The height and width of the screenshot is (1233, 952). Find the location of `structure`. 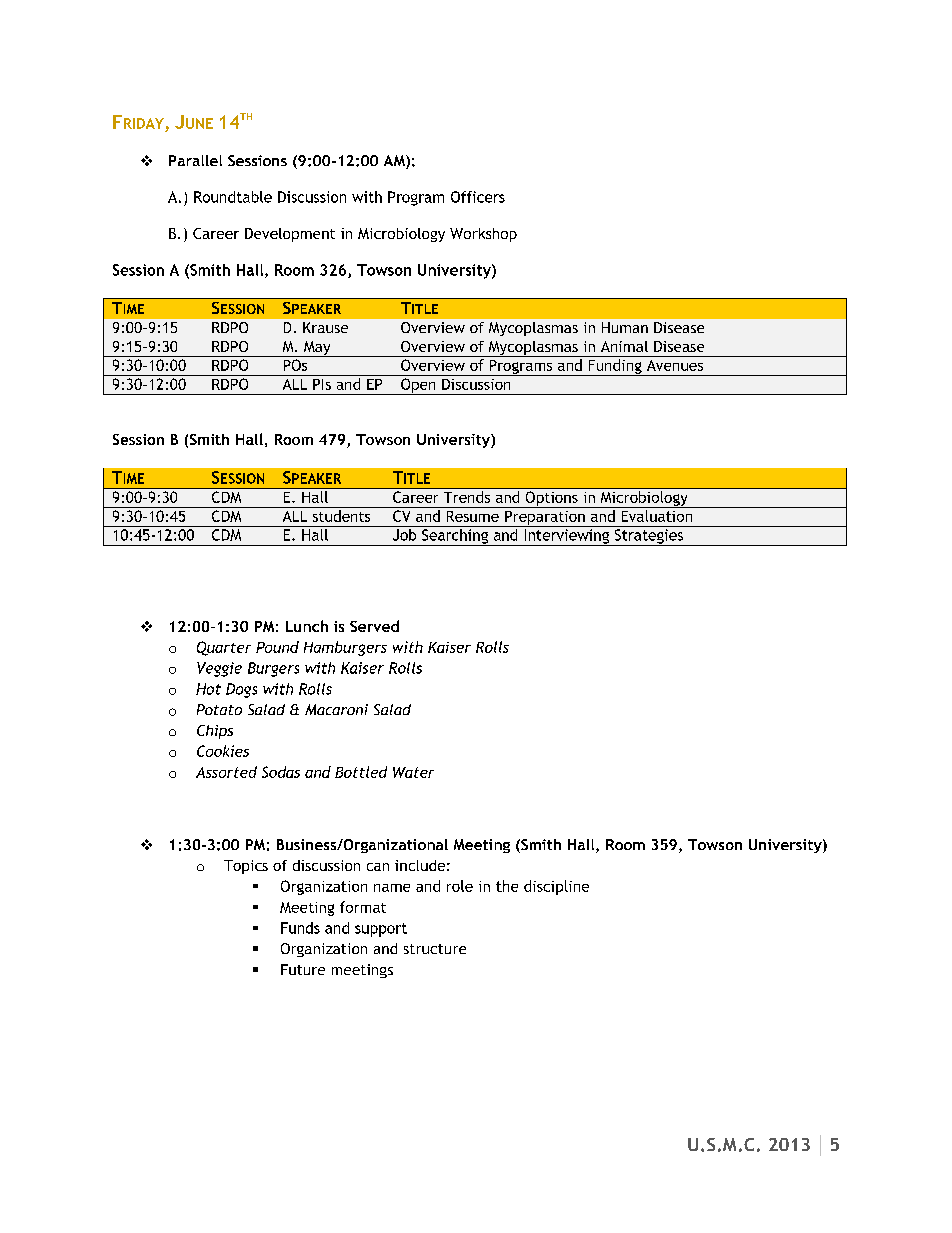

structure is located at coordinates (435, 949).
